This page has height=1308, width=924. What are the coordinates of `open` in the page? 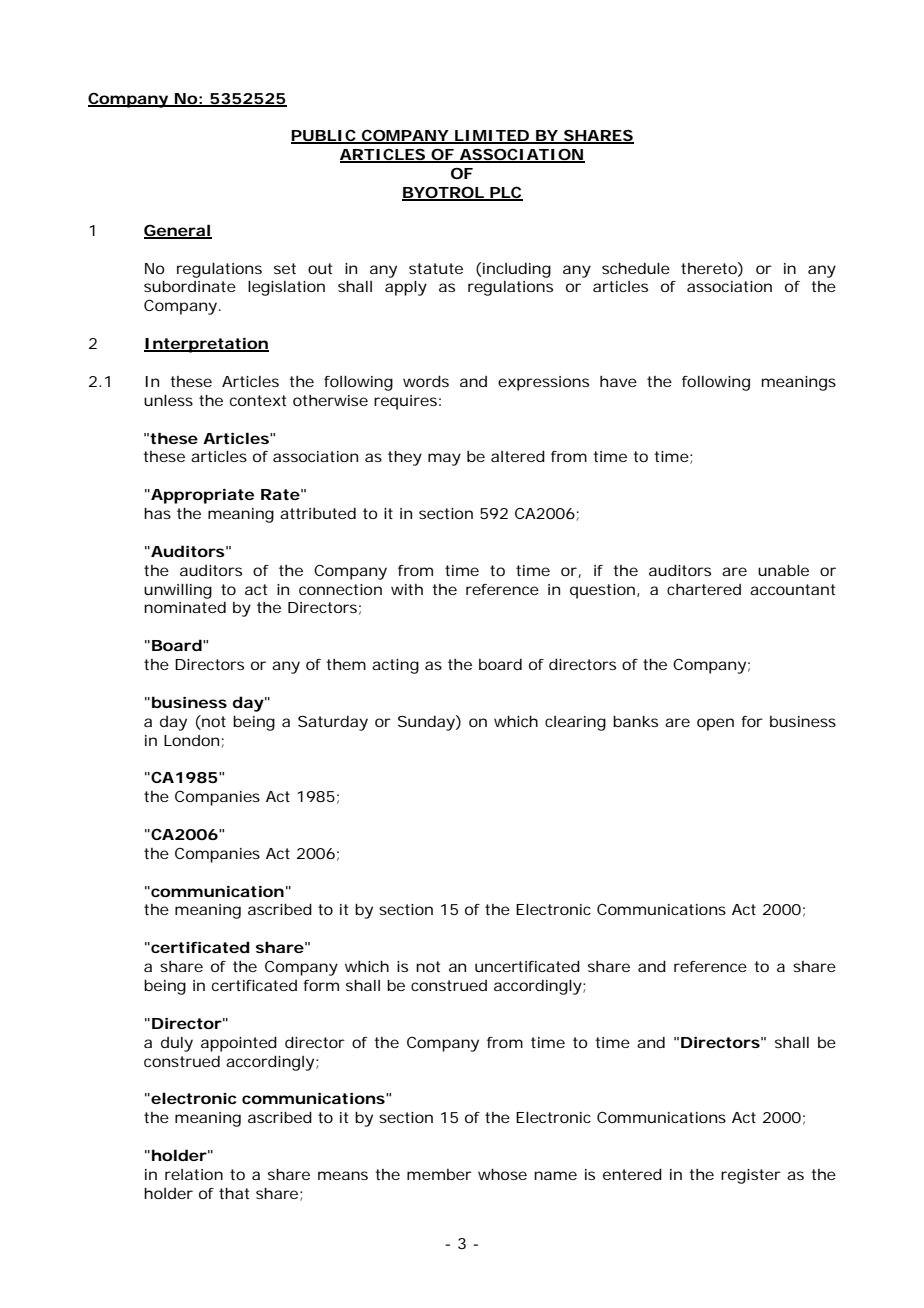 It's located at (715, 724).
